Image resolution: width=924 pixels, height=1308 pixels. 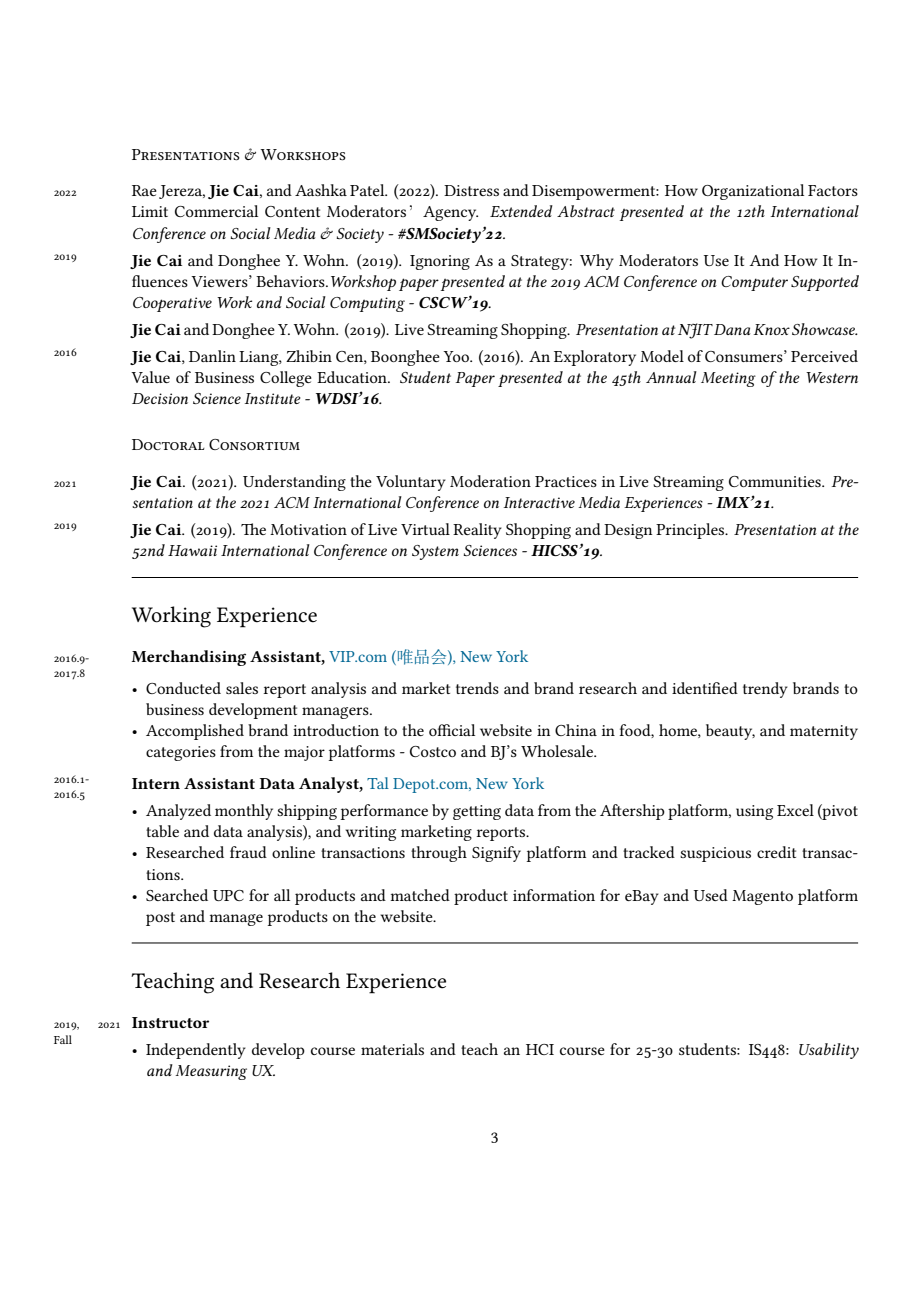 What do you see at coordinates (471, 190) in the document?
I see `Distress` at bounding box center [471, 190].
